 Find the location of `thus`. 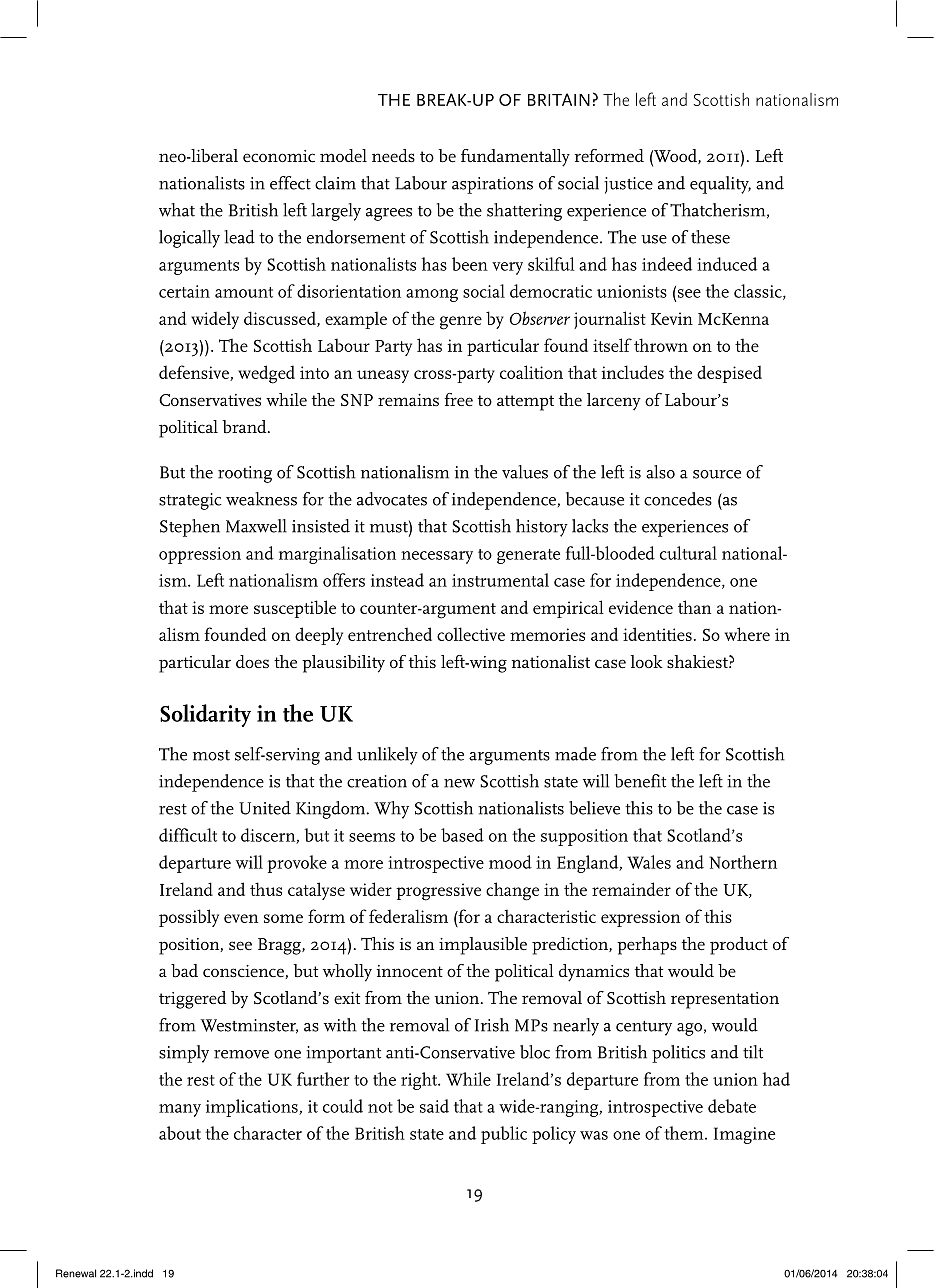

thus is located at coordinates (266, 889).
